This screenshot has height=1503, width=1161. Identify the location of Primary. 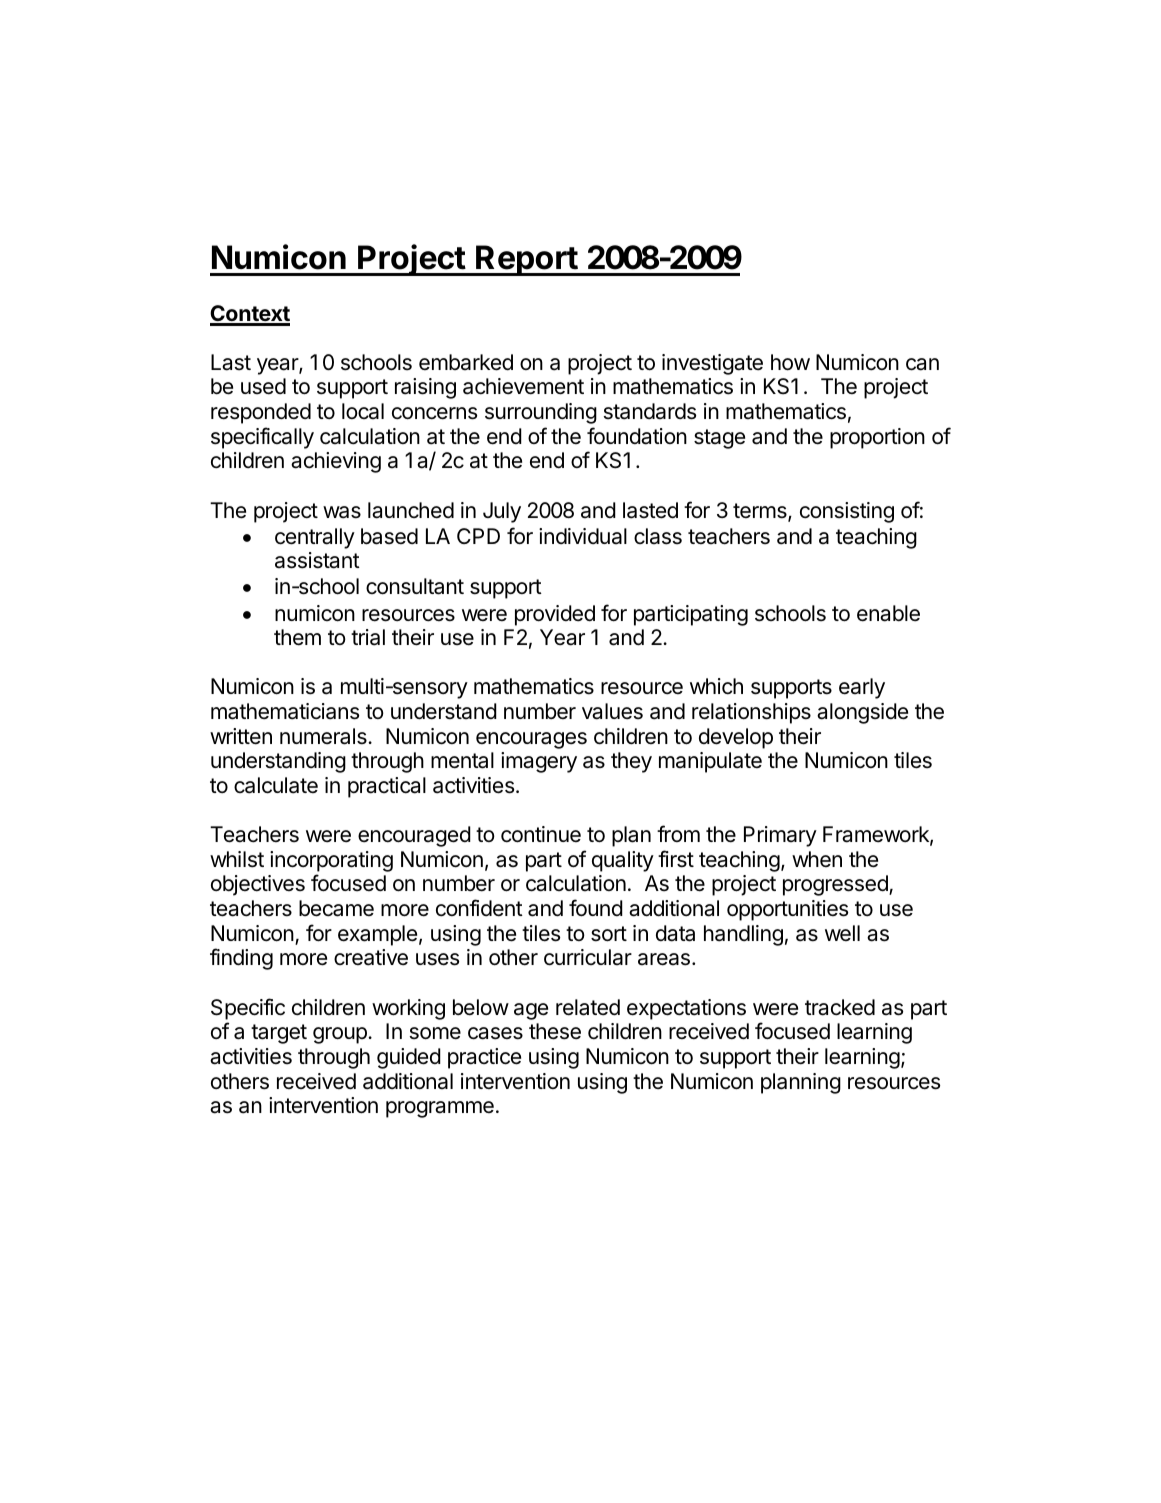
(780, 836).
